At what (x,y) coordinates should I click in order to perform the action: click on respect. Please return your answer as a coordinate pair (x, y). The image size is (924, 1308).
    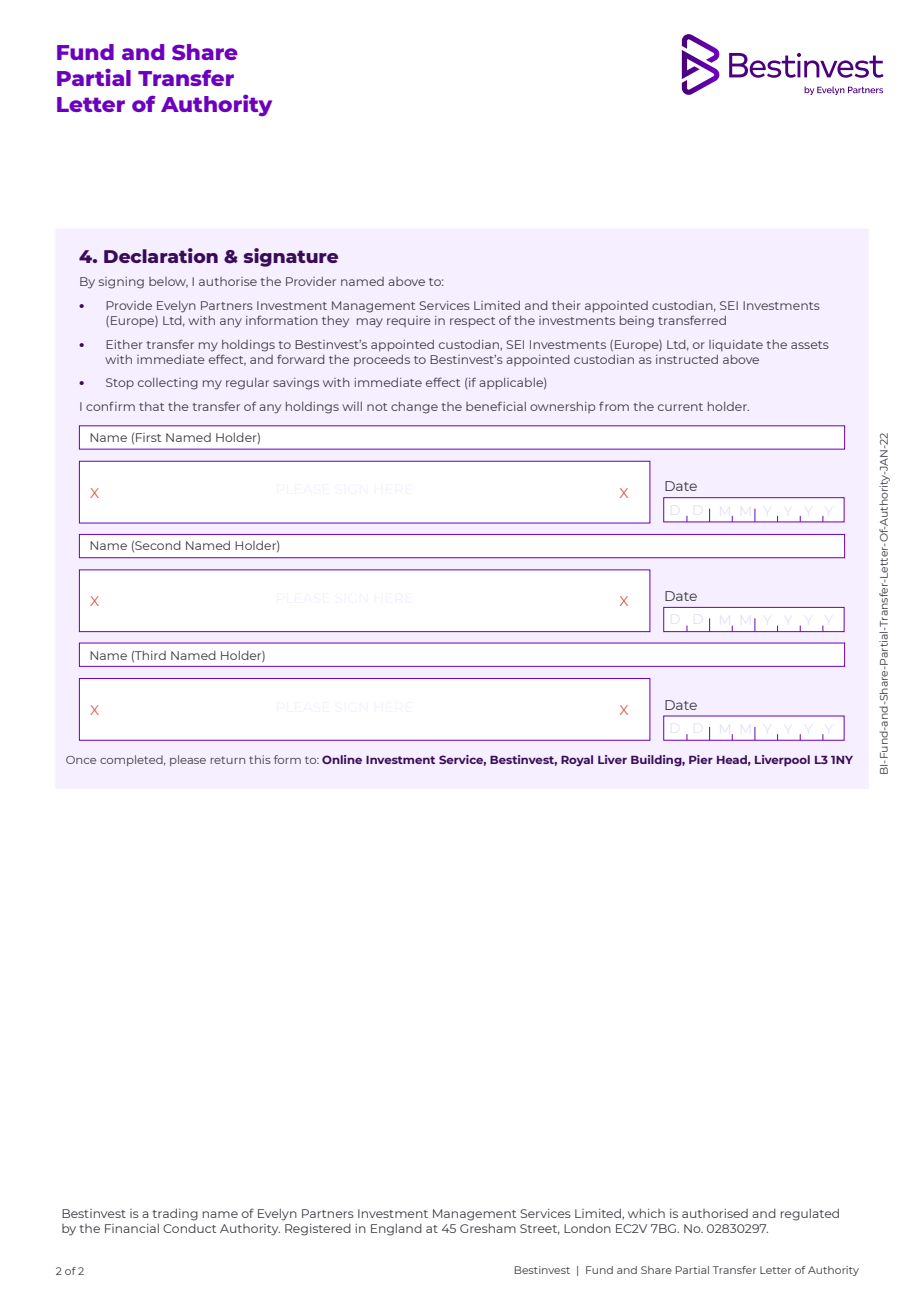
    Looking at the image, I should click on (472, 322).
